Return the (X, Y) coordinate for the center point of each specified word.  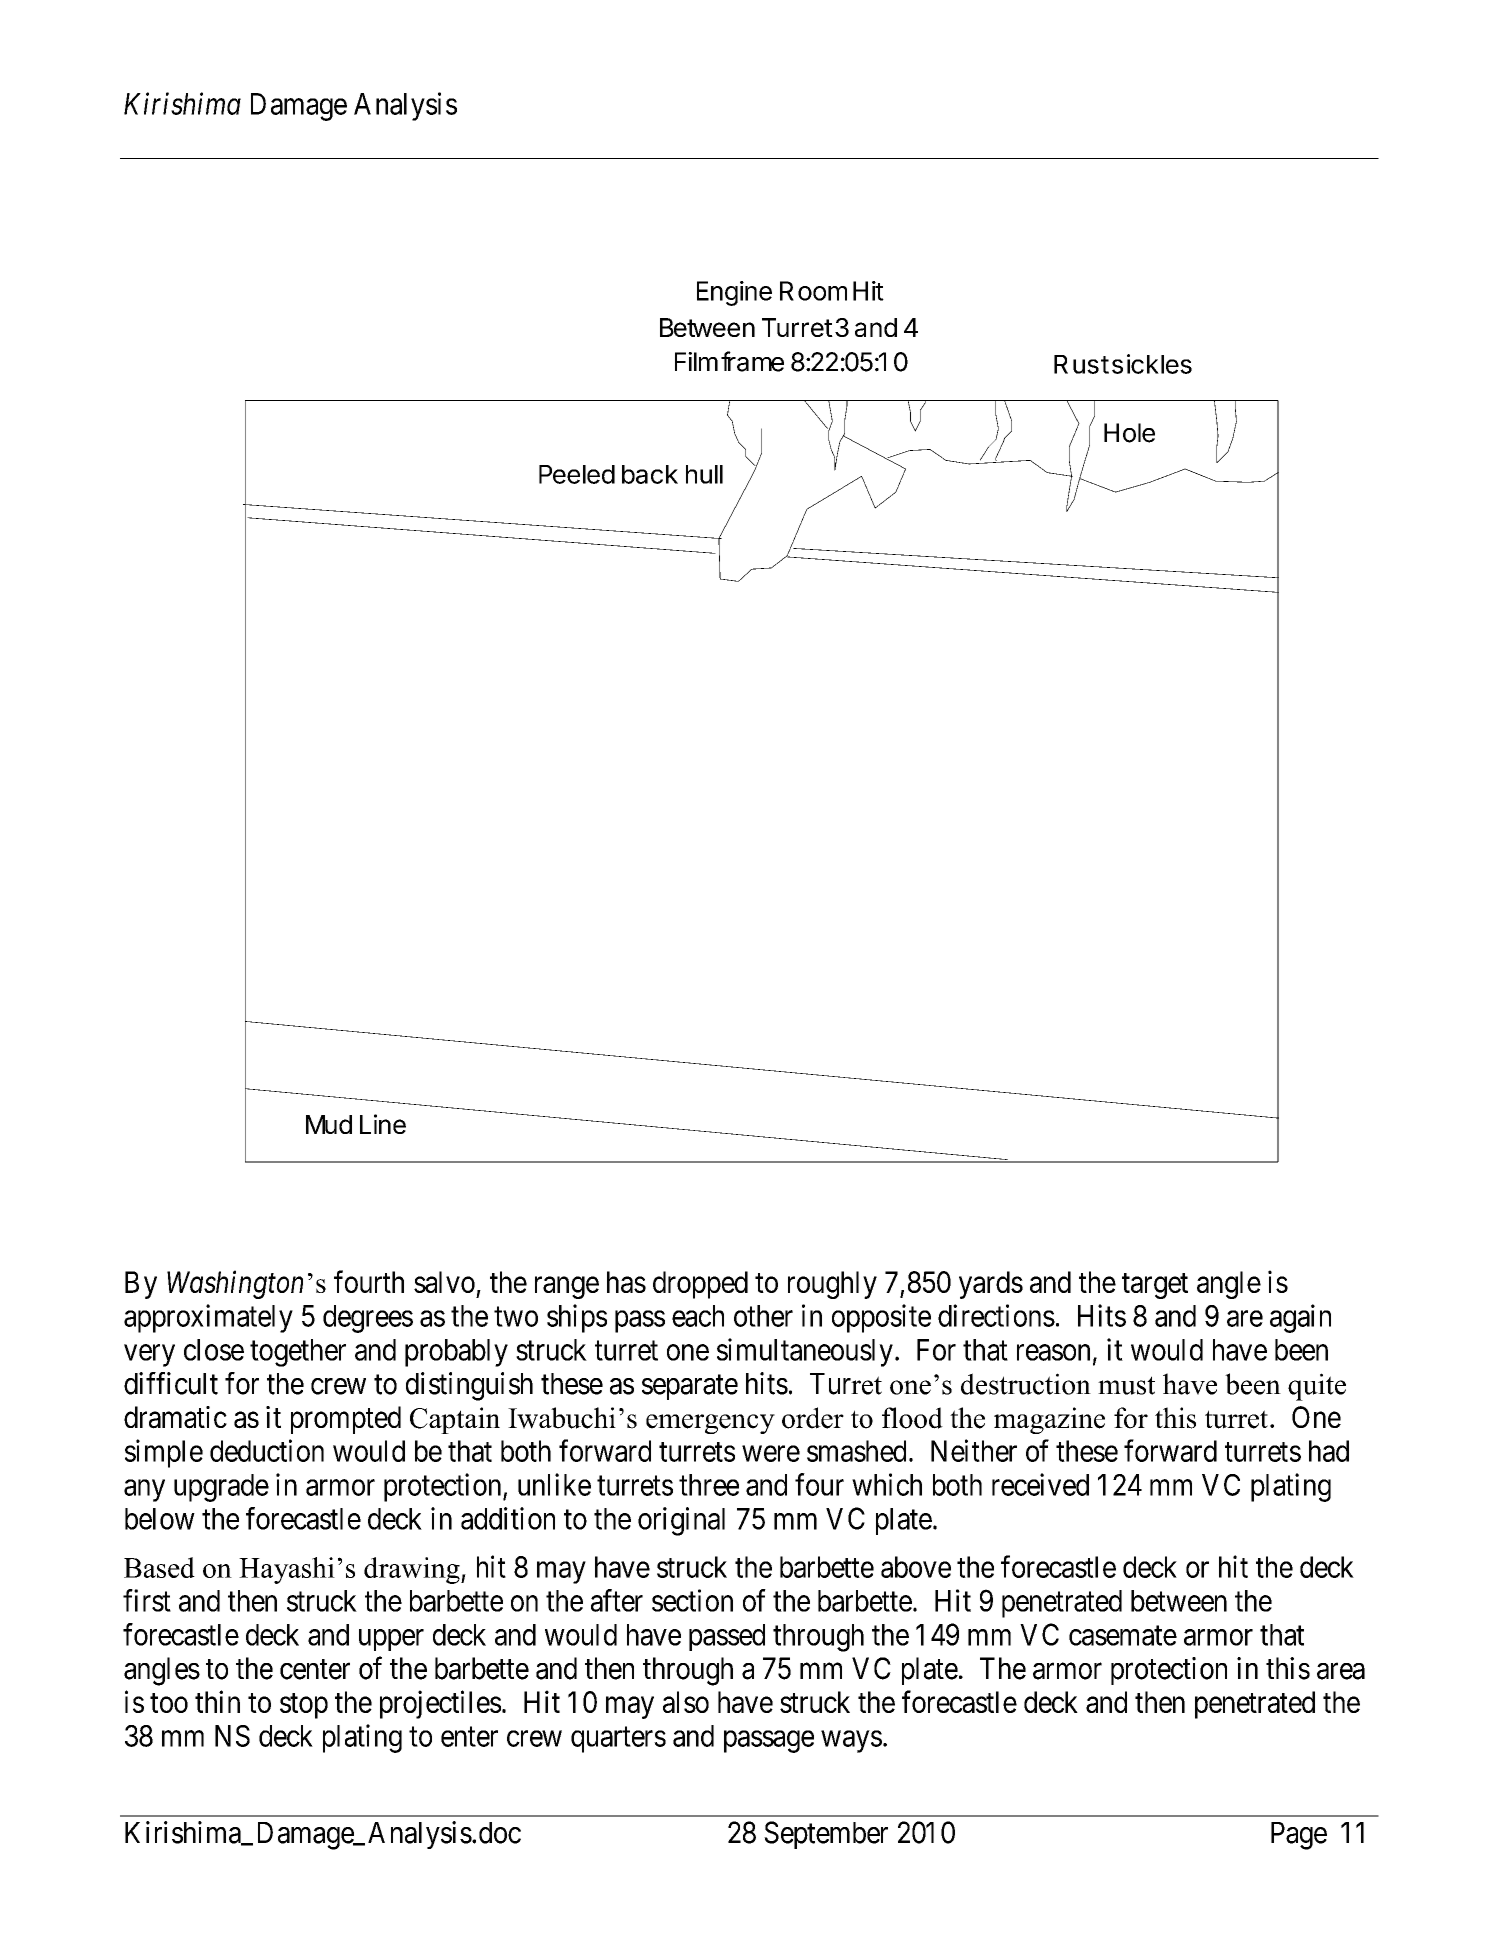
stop (304, 1706)
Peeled (577, 474)
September (826, 1835)
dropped (700, 1285)
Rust (1081, 364)
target (1155, 1286)
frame (752, 361)
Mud (329, 1124)
